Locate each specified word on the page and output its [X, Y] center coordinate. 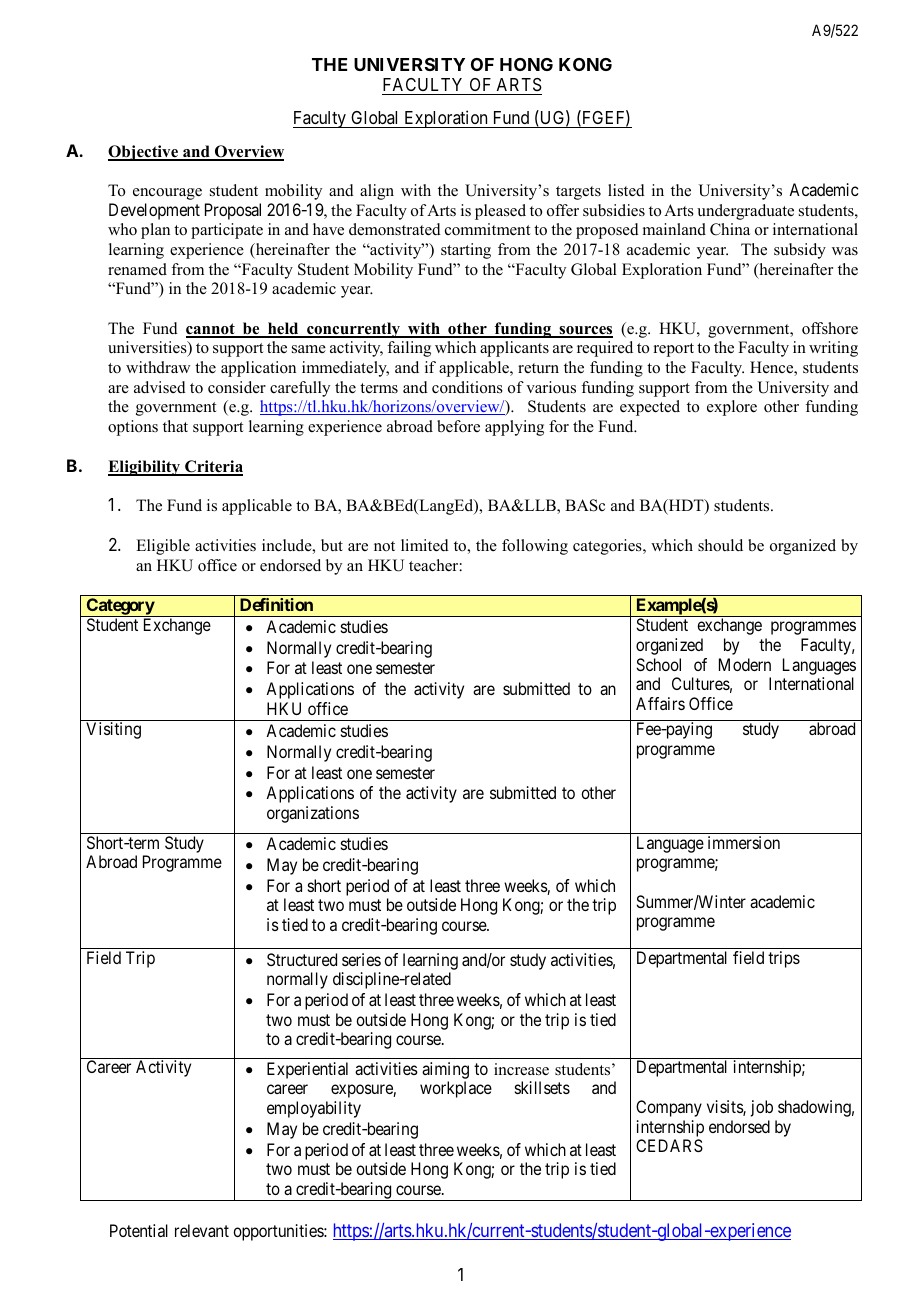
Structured [302, 959]
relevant [202, 1230]
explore [732, 408]
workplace [456, 1089]
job [762, 1108]
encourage [167, 194]
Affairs [660, 703]
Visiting [113, 730]
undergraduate [745, 212]
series [361, 959]
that [175, 426]
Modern [745, 664]
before [458, 426]
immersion [744, 842]
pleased [500, 212]
